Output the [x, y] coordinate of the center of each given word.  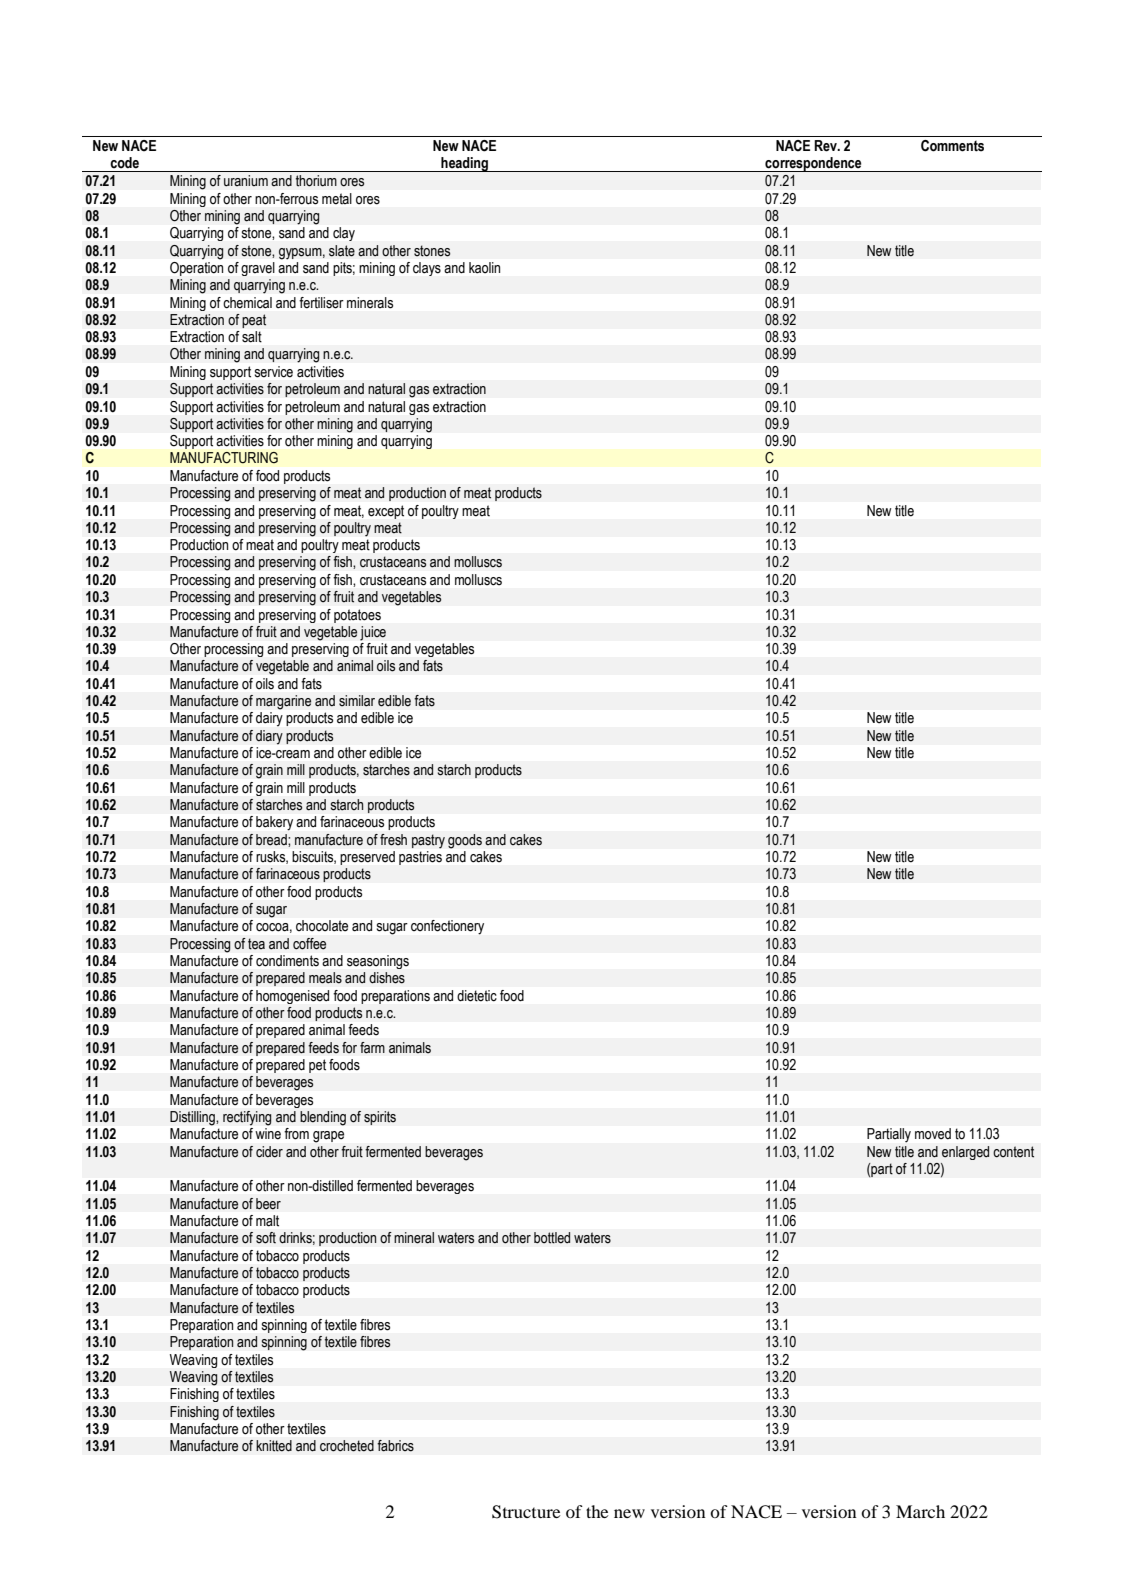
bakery [274, 823]
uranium [246, 181]
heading [464, 164]
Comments [952, 146]
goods [465, 841]
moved [933, 1133]
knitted [274, 1446]
